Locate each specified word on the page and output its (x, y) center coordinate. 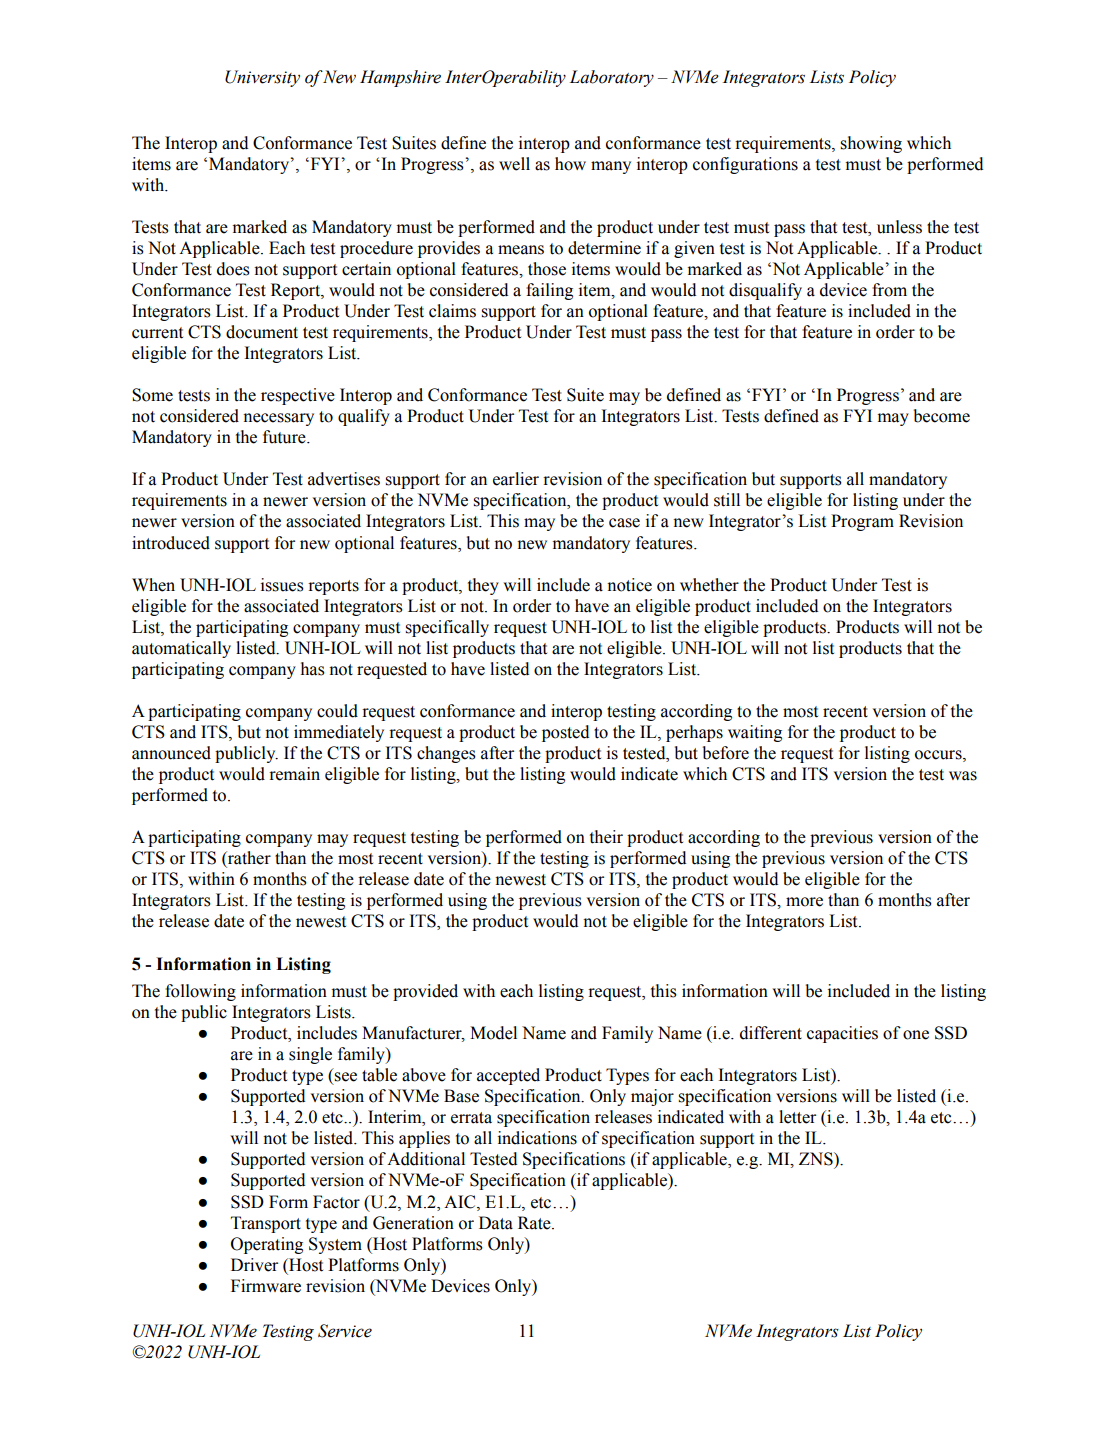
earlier (516, 479)
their (606, 837)
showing (871, 144)
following (200, 992)
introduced (171, 543)
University (262, 78)
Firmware (266, 1286)
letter (797, 1117)
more (804, 902)
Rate (535, 1223)
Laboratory (612, 78)
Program (862, 522)
